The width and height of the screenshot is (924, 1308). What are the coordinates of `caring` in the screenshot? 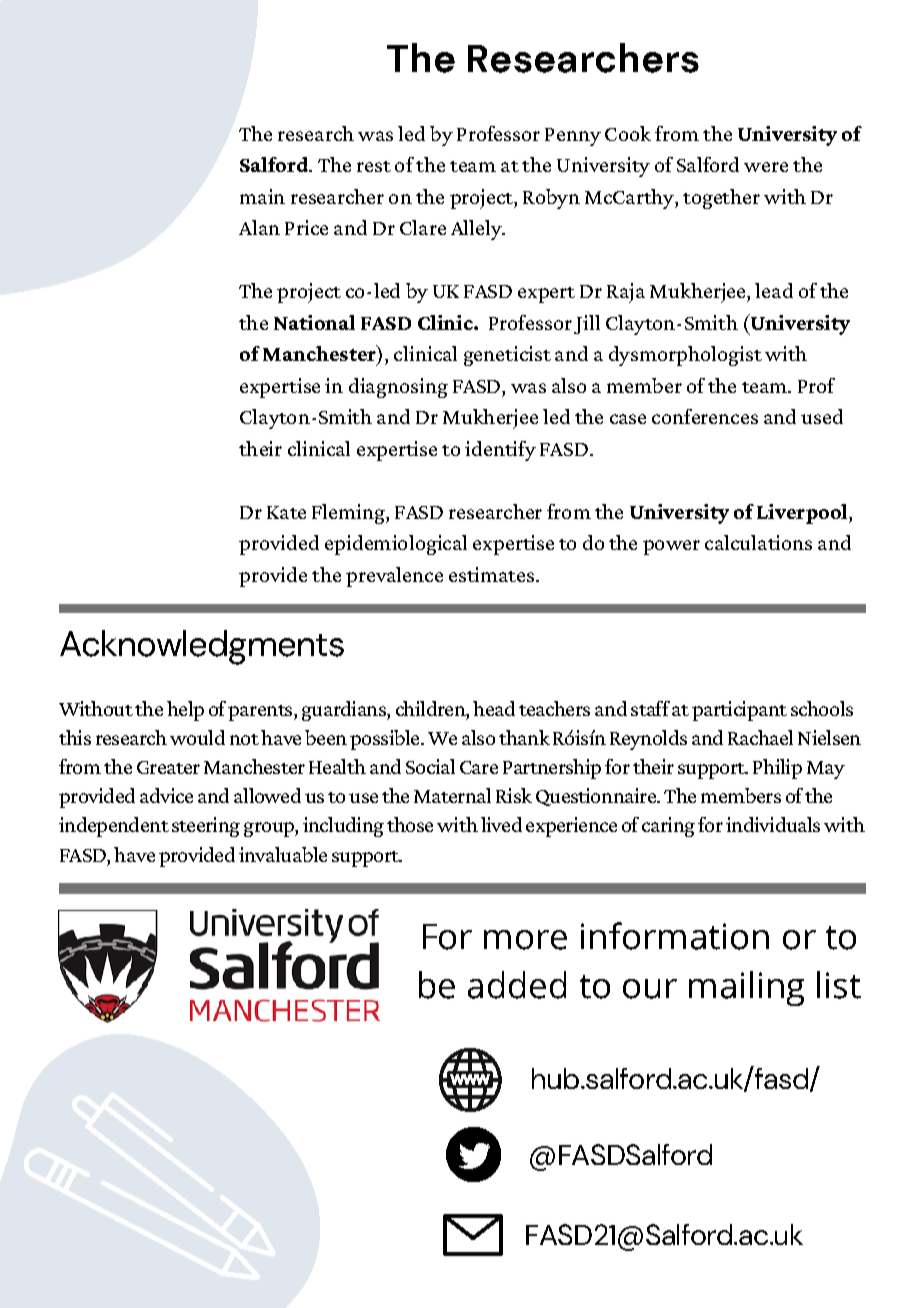 It's located at (668, 827).
